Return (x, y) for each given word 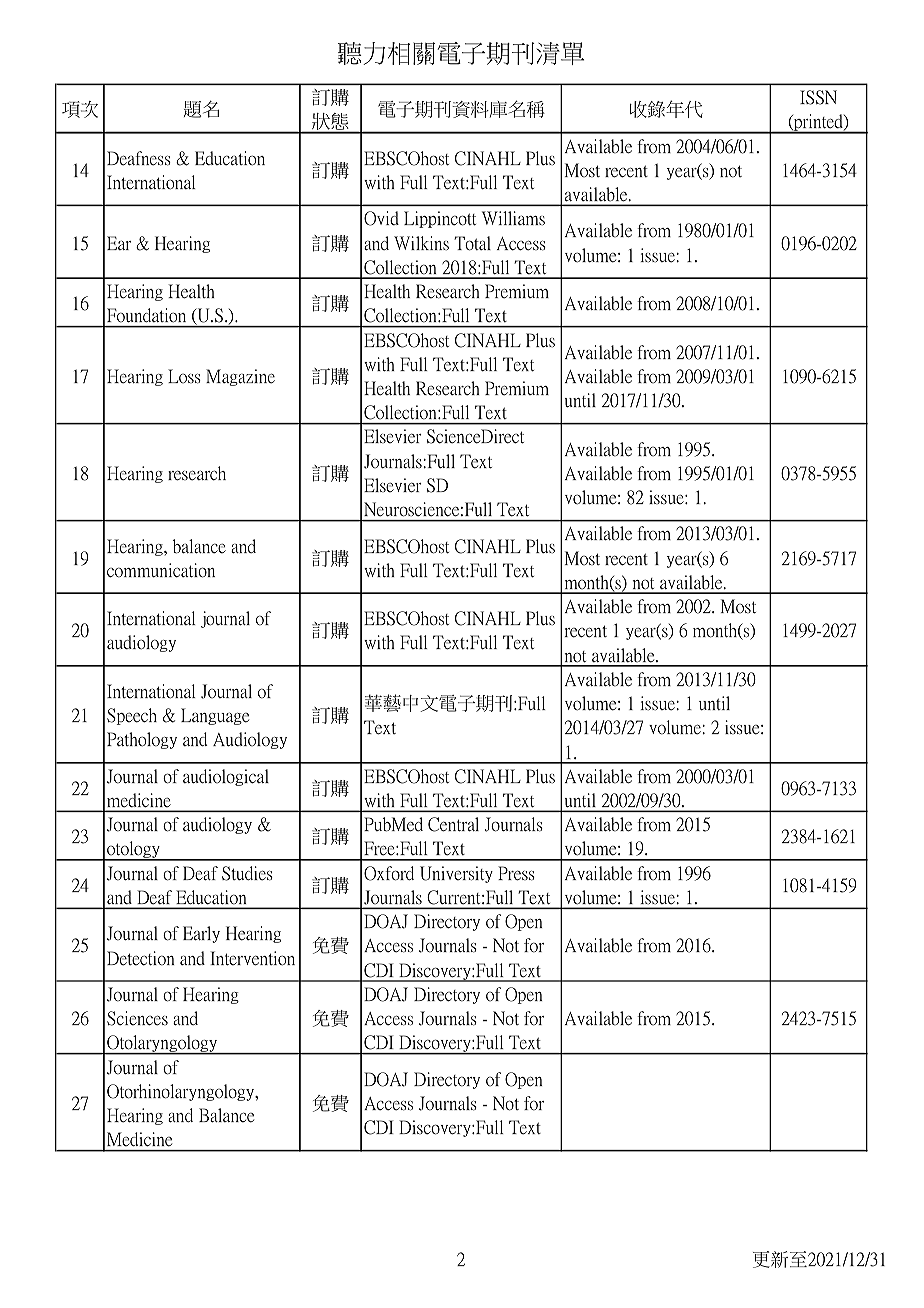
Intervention (252, 958)
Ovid (381, 218)
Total (472, 243)
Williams (513, 218)
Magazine (240, 377)
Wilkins (421, 243)
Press (516, 873)
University (456, 874)
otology (134, 851)
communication (161, 570)
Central (453, 824)
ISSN (818, 97)
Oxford (389, 873)
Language (215, 716)
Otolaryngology (162, 1045)
